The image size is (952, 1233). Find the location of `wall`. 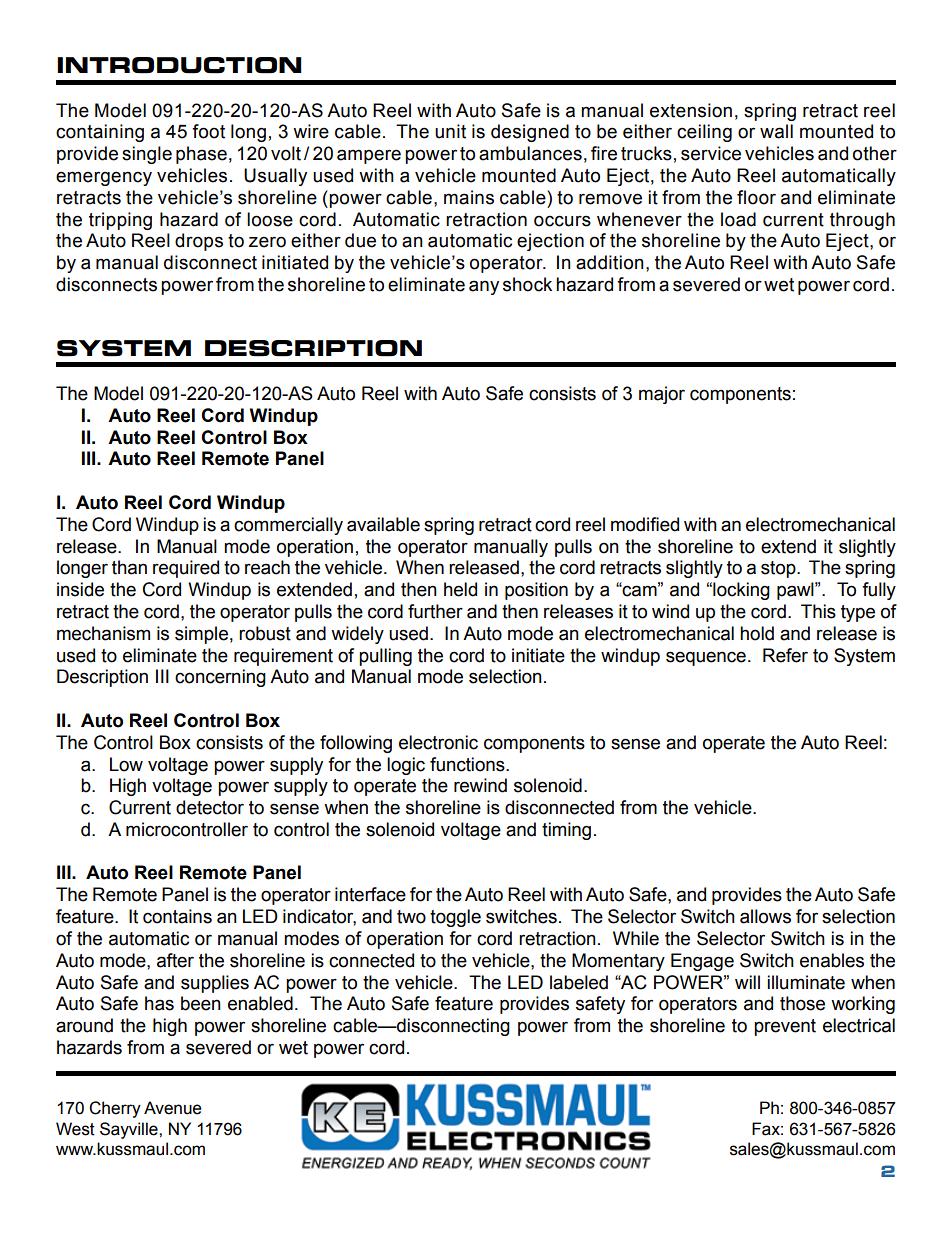

wall is located at coordinates (776, 131).
